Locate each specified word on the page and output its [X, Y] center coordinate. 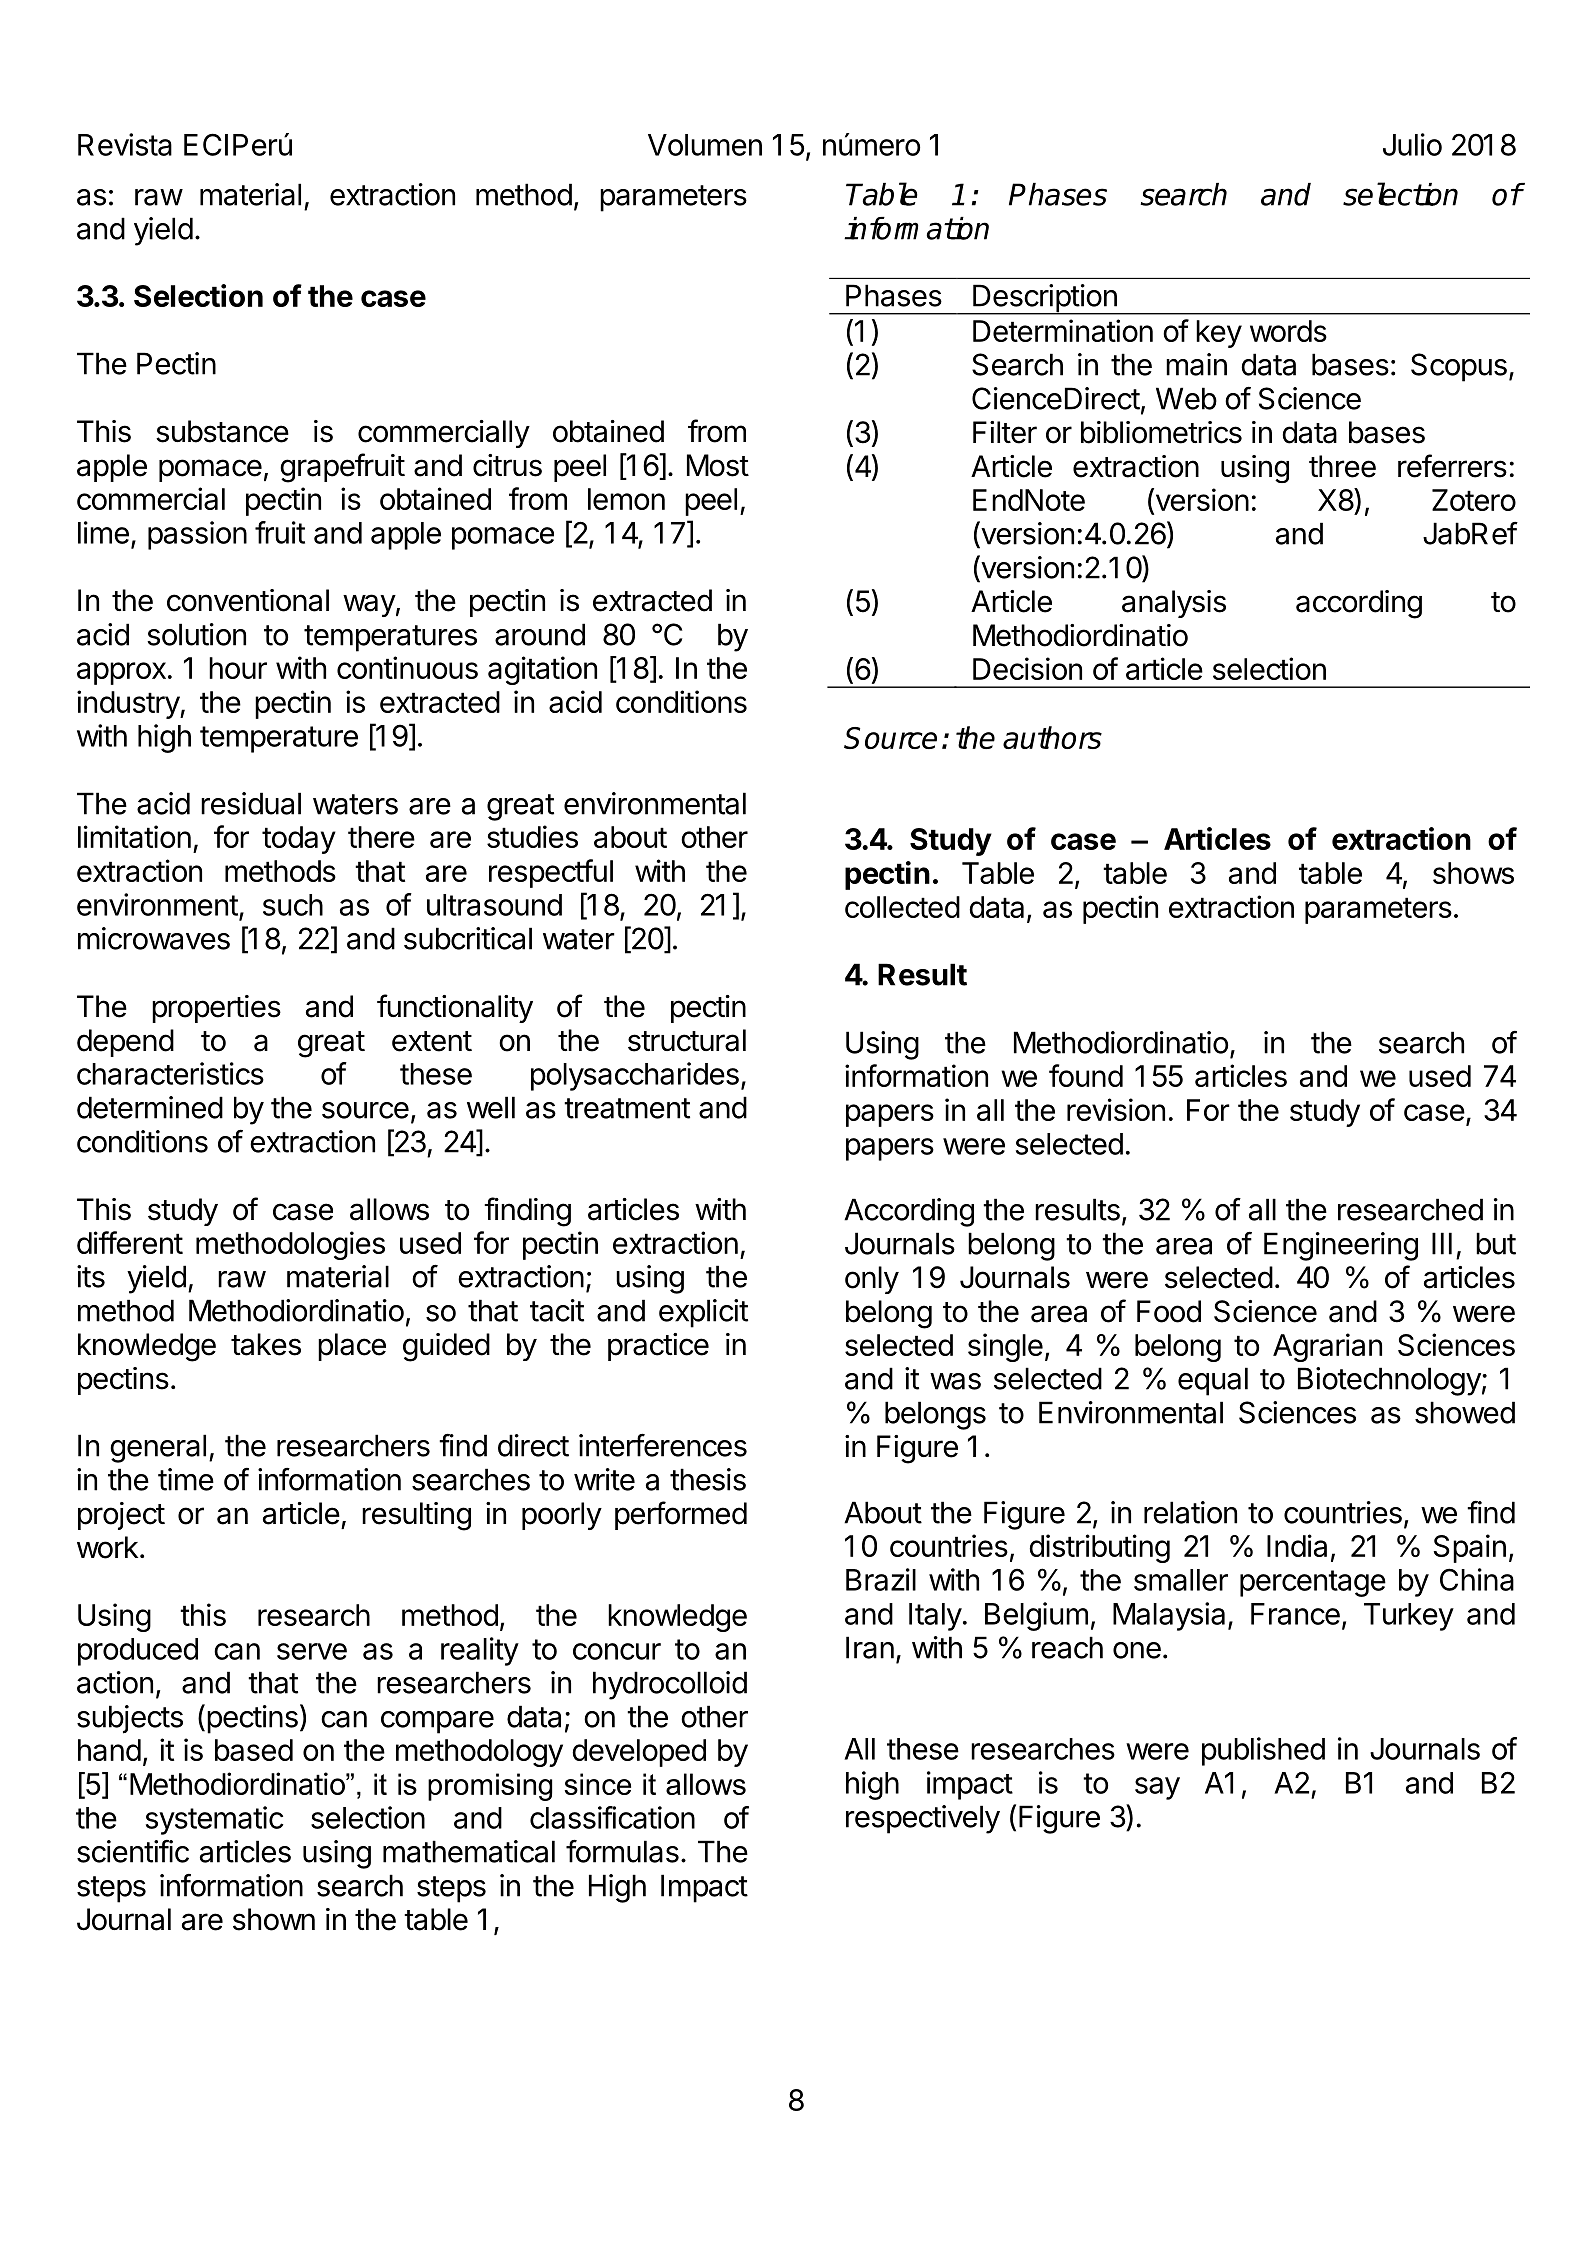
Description [1045, 299]
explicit [703, 1313]
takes [266, 1344]
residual [251, 803]
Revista [125, 144]
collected [902, 907]
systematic [215, 1820]
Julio [1412, 144]
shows [1473, 873]
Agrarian [1327, 1347]
